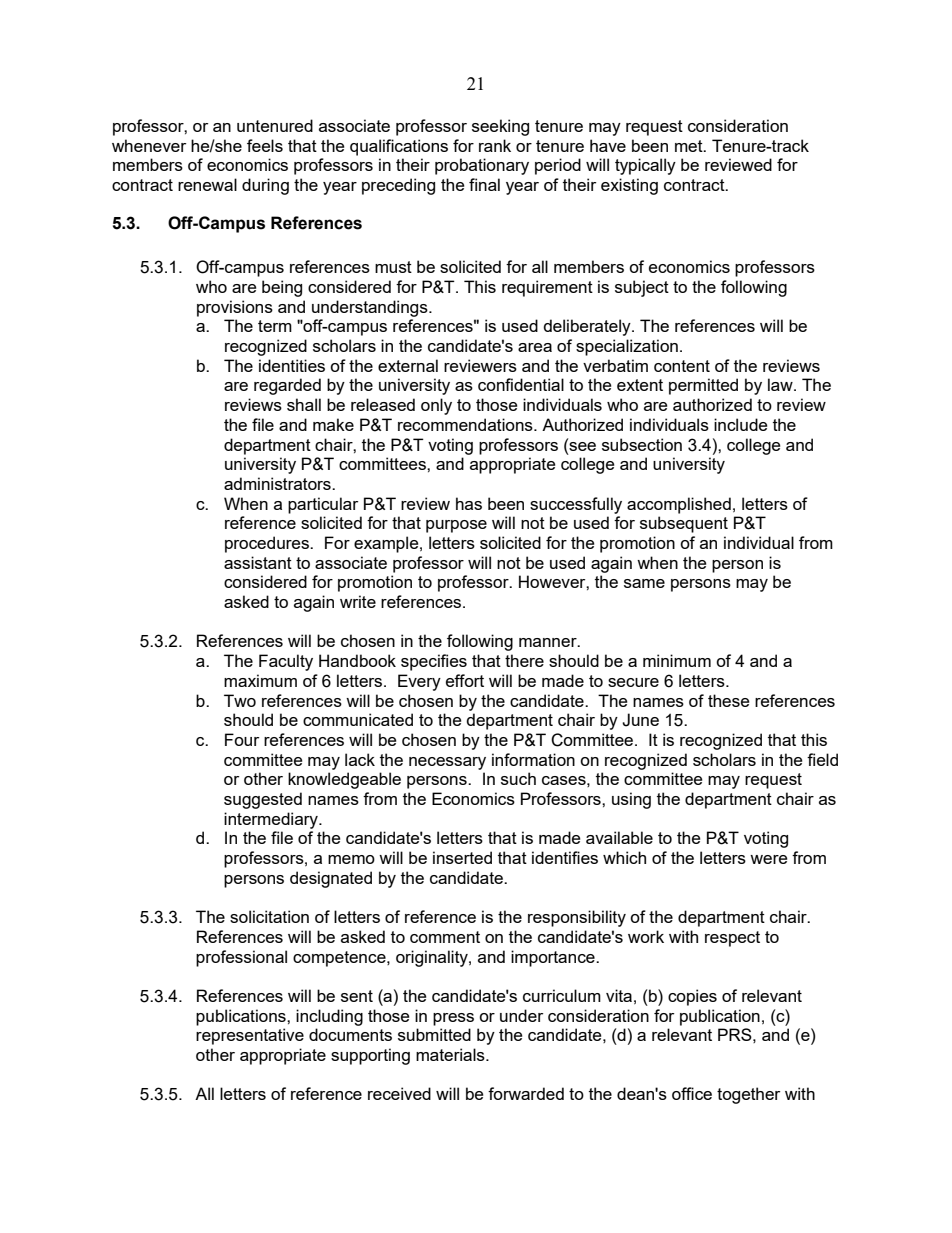 The width and height of the screenshot is (952, 1233). Describe the element at coordinates (526, 1093) in the screenshot. I see `forwarded` at that location.
